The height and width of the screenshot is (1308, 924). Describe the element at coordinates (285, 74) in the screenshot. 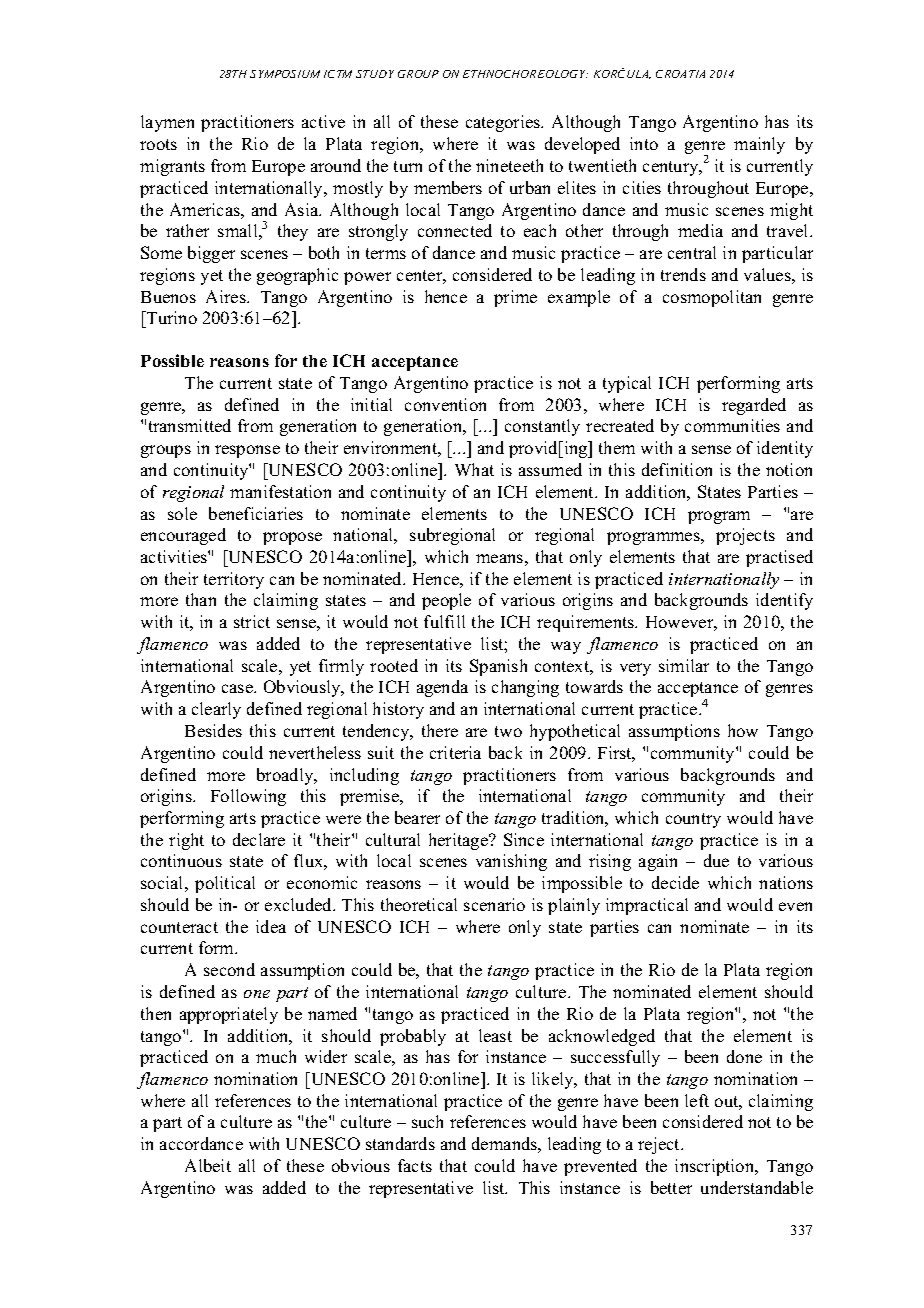

I see `SYMPOSIUM` at that location.
